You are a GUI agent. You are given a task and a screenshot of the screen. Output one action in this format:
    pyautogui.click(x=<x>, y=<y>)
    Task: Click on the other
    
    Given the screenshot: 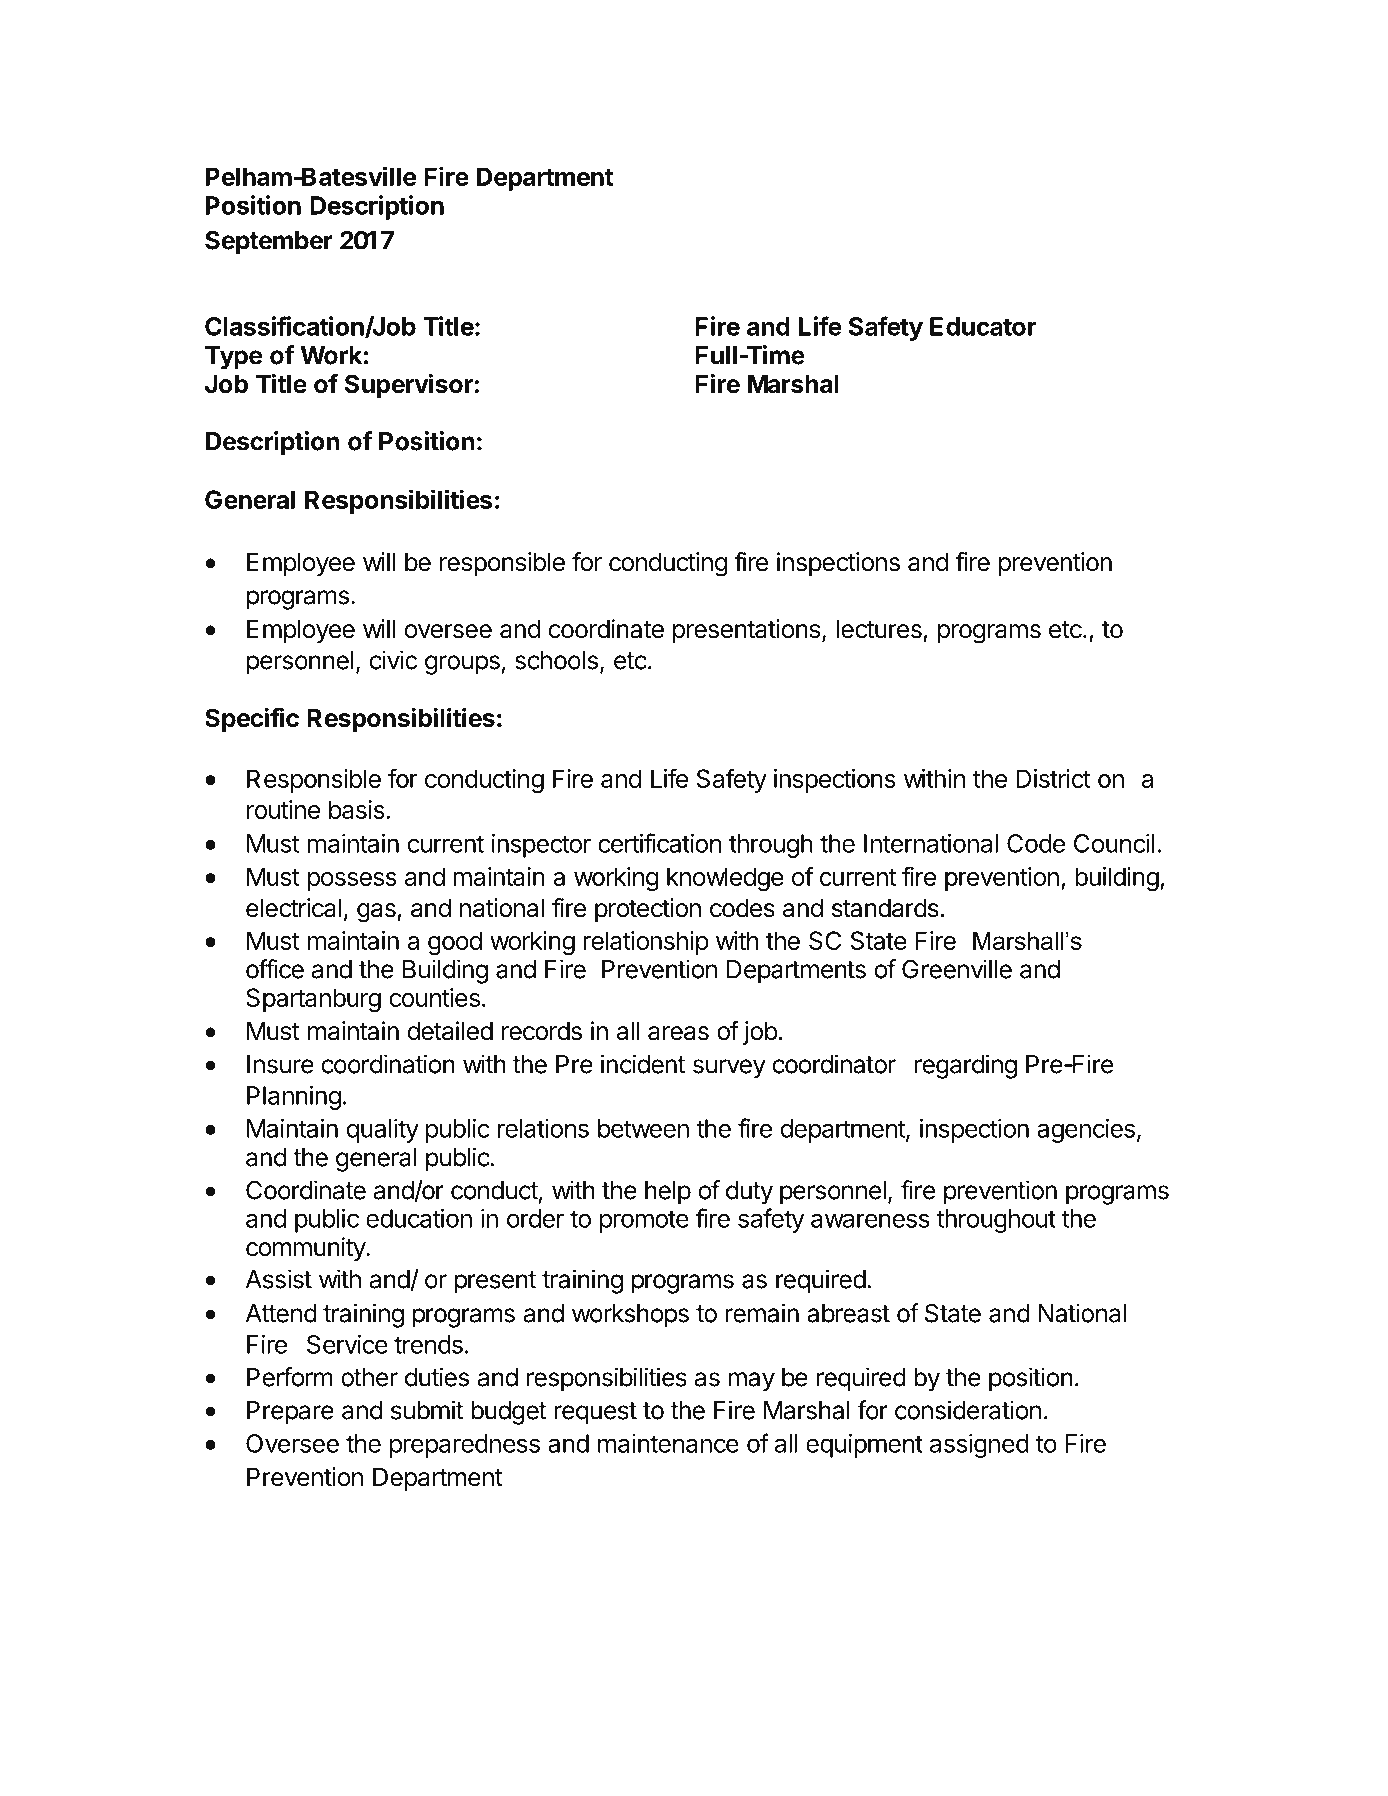 What is the action you would take?
    pyautogui.click(x=369, y=1377)
